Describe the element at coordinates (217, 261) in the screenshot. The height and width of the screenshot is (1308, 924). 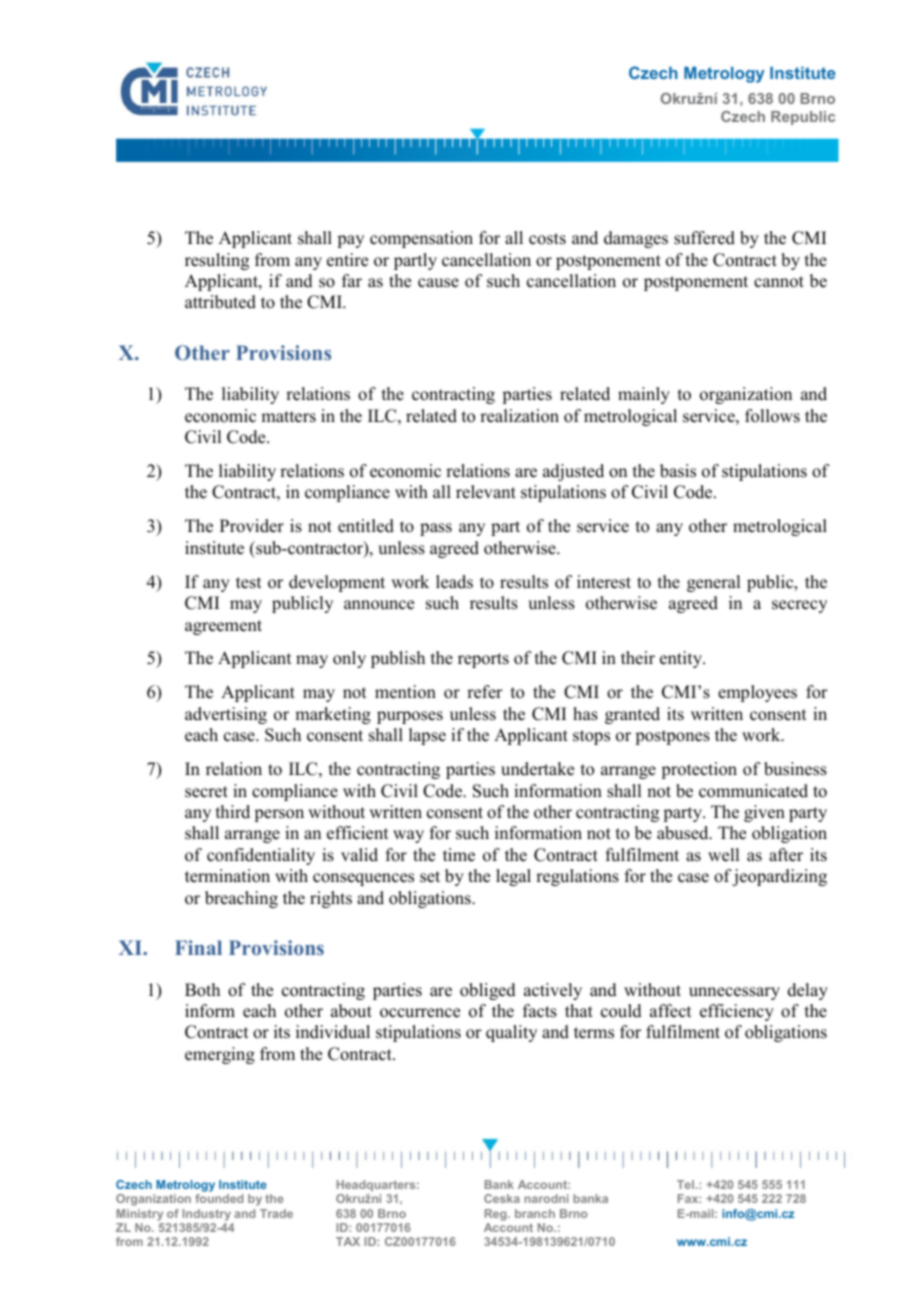
I see `resulting` at that location.
